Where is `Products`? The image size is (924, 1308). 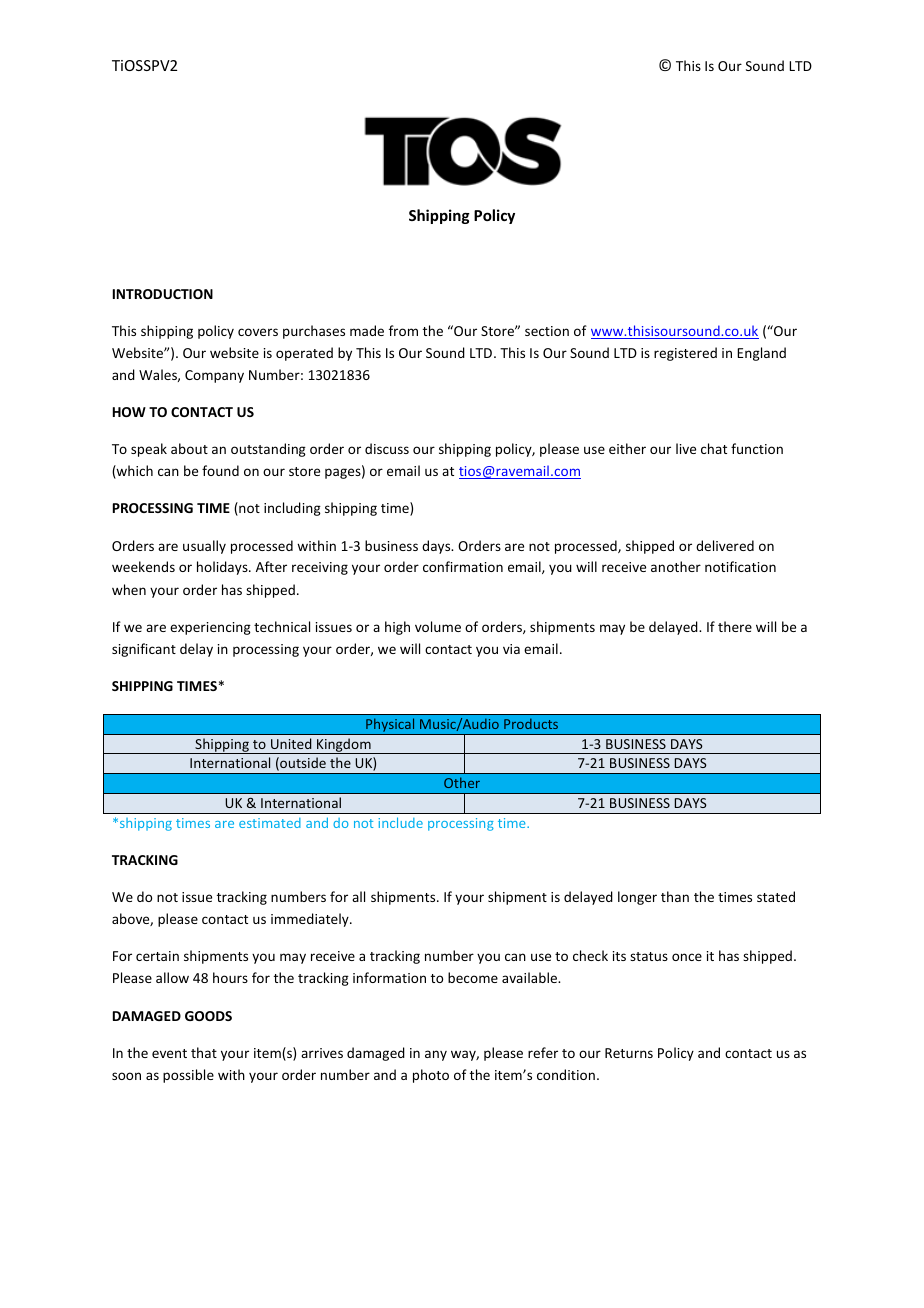
Products is located at coordinates (531, 723).
